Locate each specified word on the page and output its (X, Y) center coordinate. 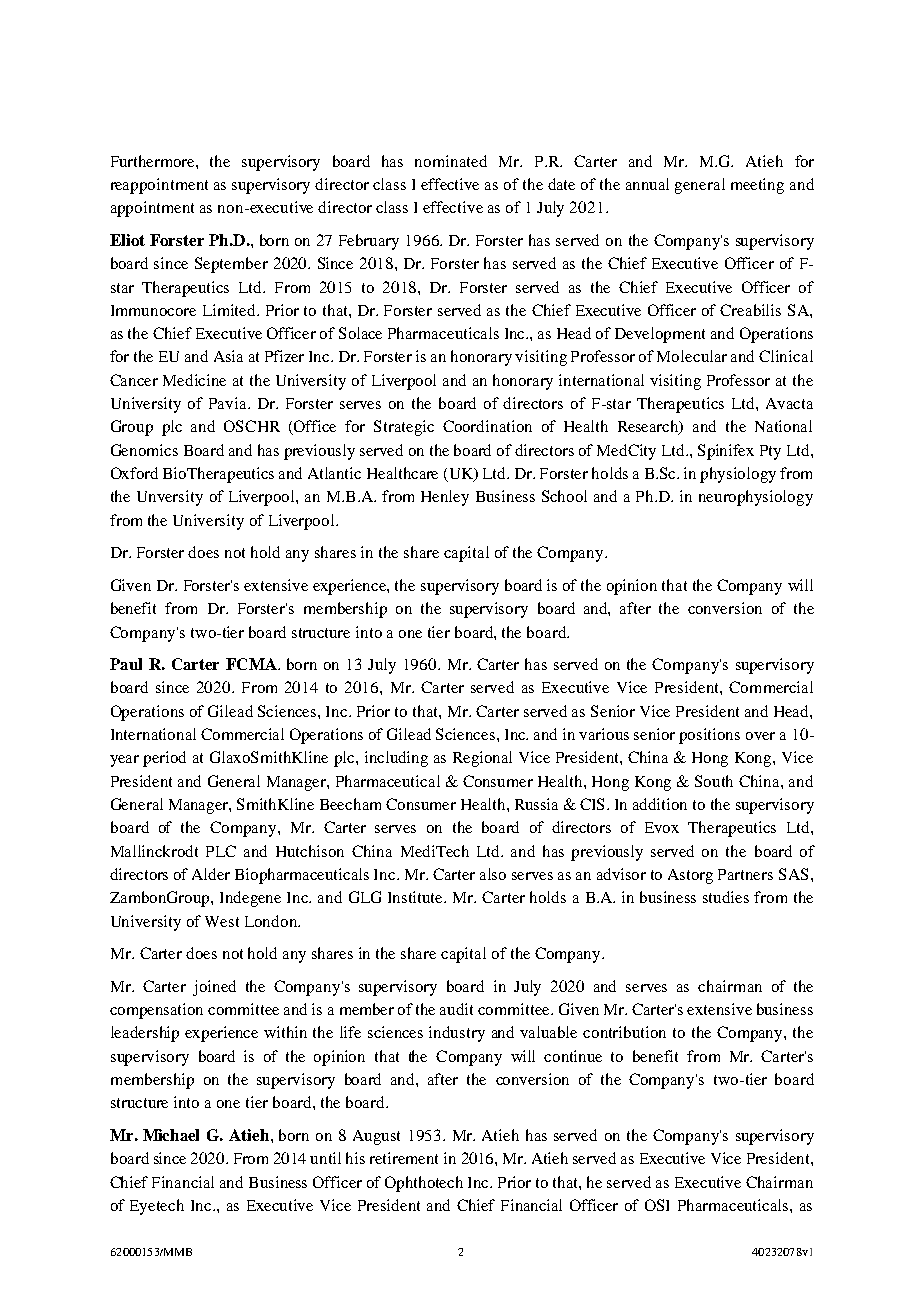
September (231, 265)
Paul (126, 664)
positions (709, 736)
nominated (451, 161)
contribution (624, 1032)
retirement (404, 1158)
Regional (482, 759)
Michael (171, 1135)
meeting (757, 186)
